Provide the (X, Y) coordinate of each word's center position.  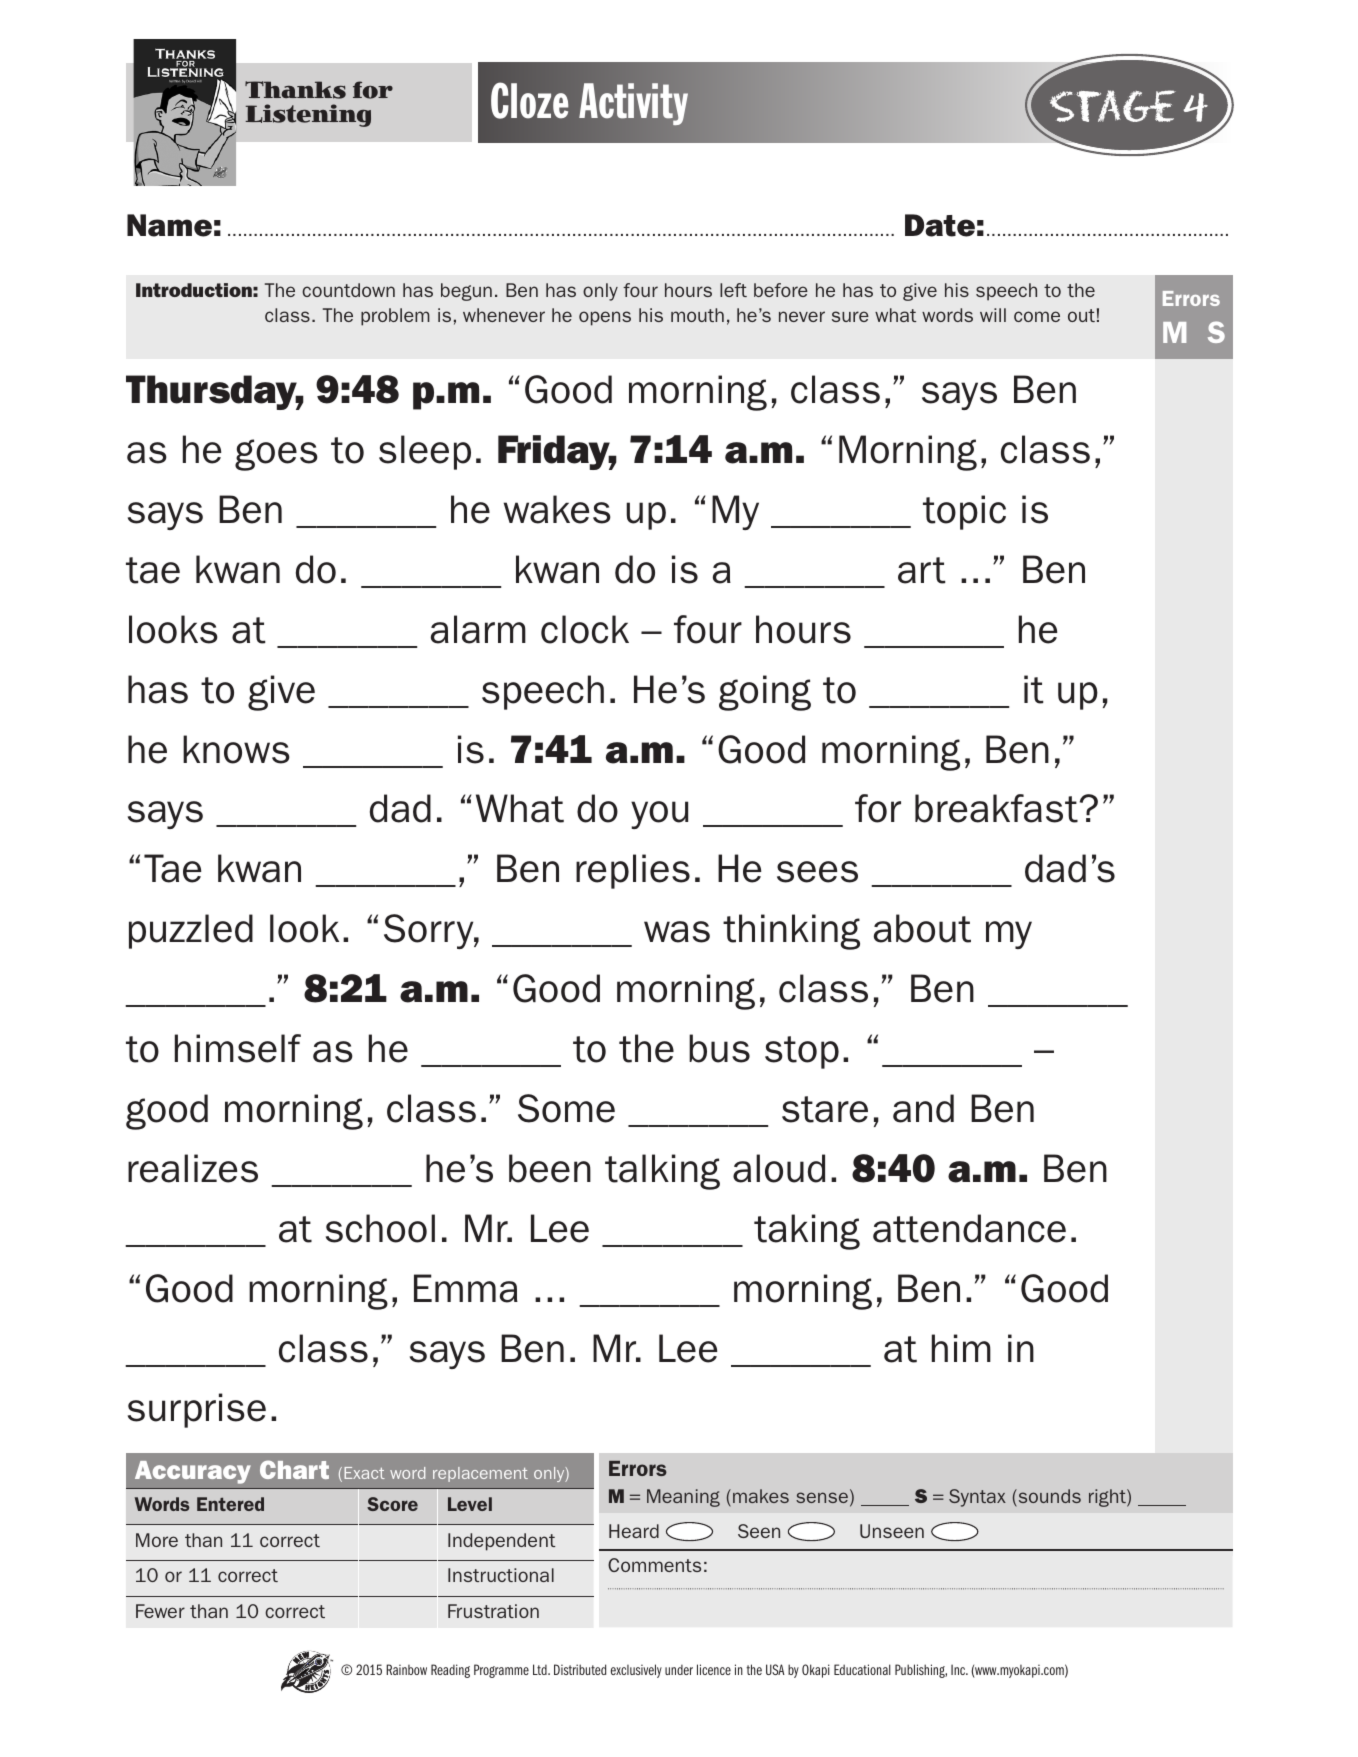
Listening (308, 115)
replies (633, 871)
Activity (633, 104)
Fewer (160, 1611)
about (922, 928)
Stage (1113, 106)
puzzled (191, 931)
